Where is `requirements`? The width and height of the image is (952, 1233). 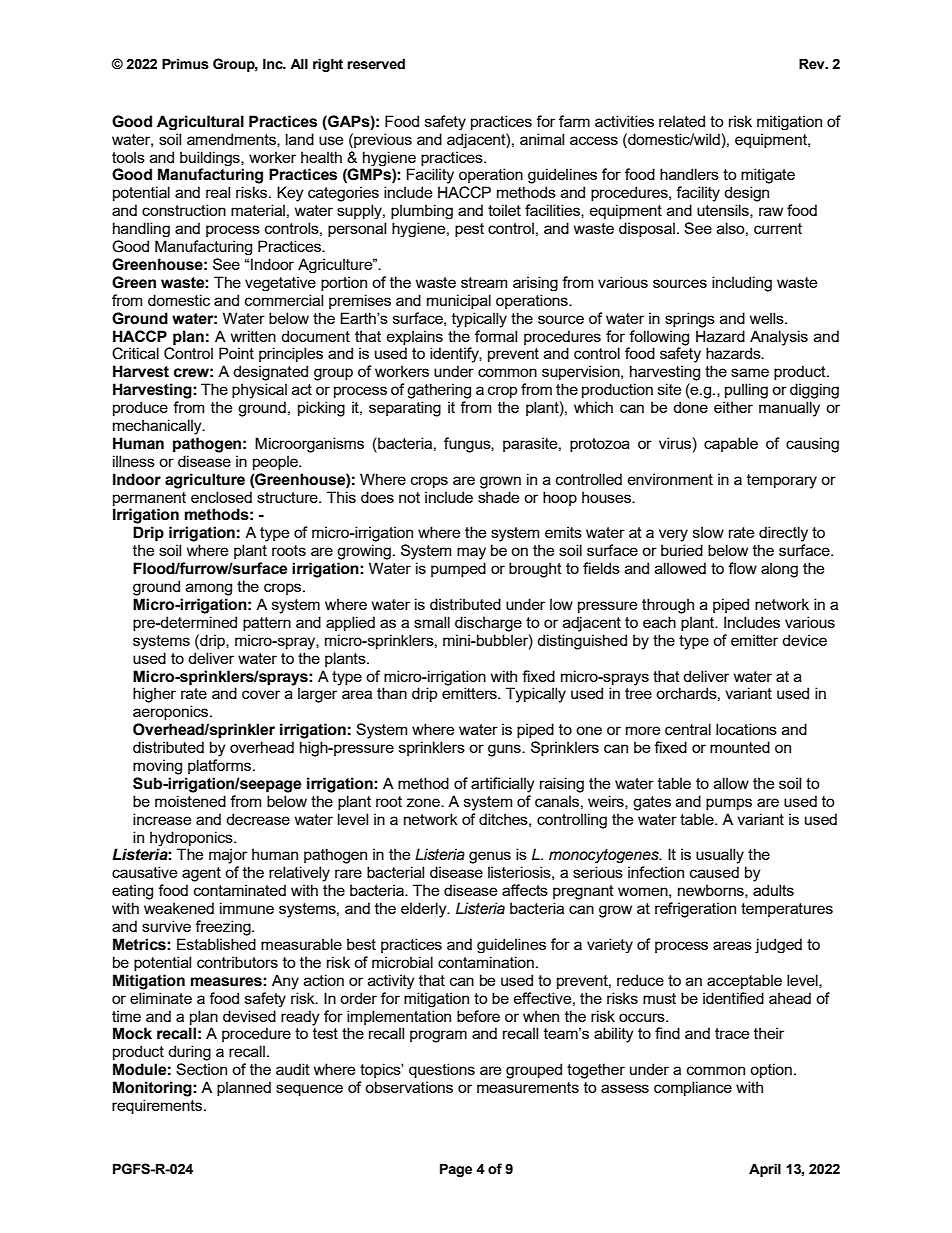
requirements is located at coordinates (158, 1106).
